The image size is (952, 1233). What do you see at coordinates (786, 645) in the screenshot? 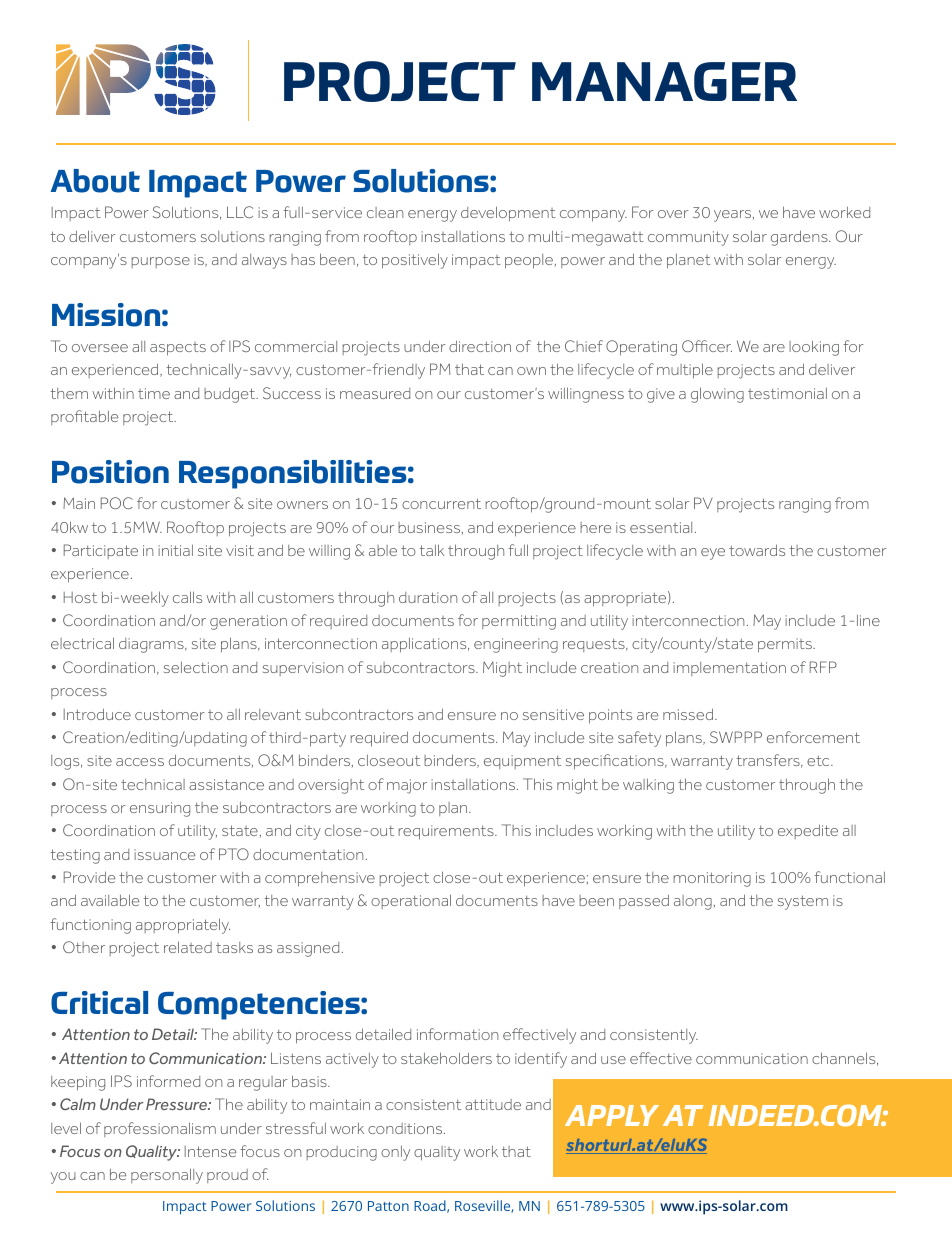
I see `permits` at bounding box center [786, 645].
